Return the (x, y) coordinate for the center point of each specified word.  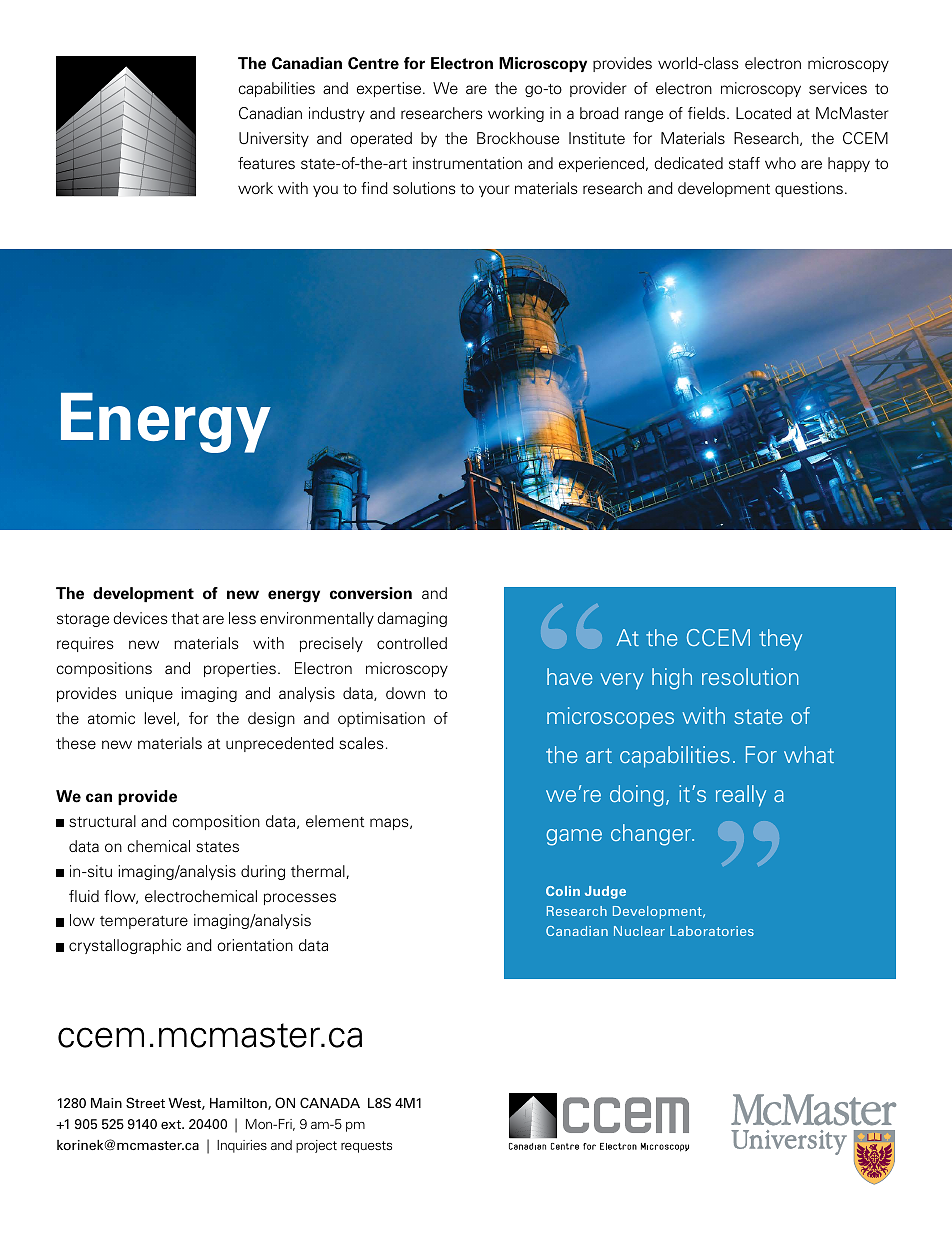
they (780, 640)
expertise (390, 89)
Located (763, 113)
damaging (412, 619)
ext (172, 1124)
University (274, 139)
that (185, 618)
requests (366, 1147)
